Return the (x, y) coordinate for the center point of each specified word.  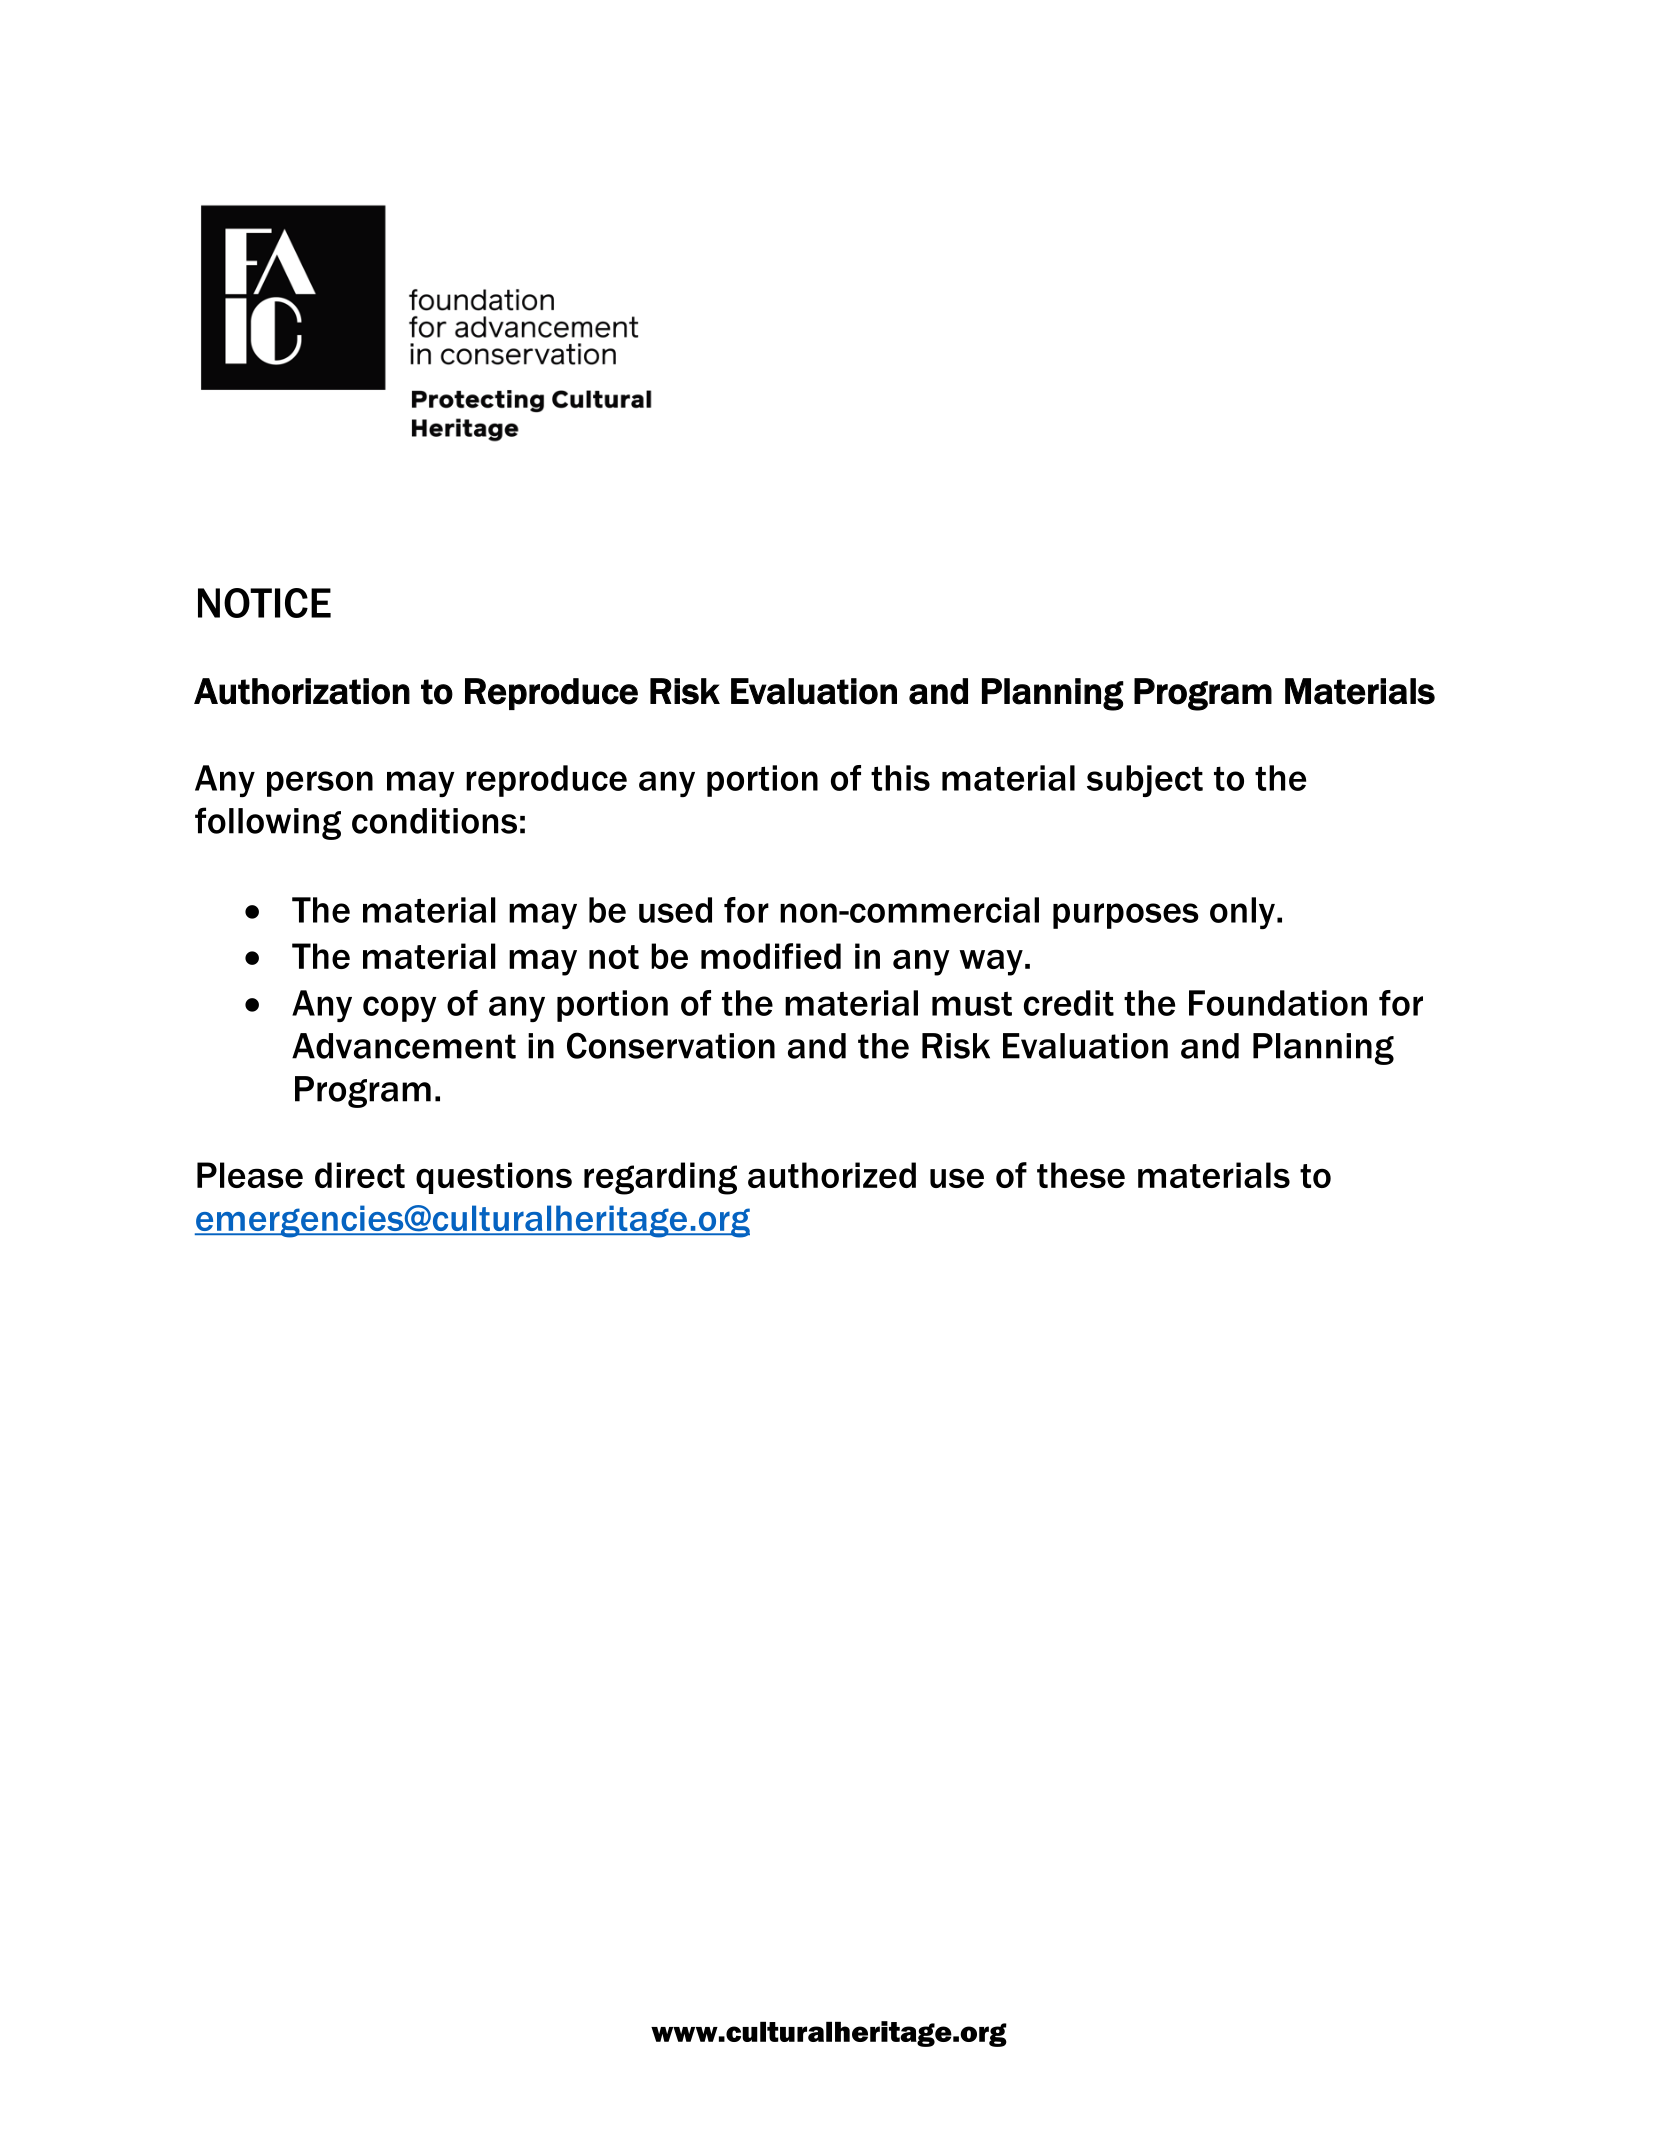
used (675, 910)
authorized (832, 1175)
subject (1145, 781)
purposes (1126, 916)
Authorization (302, 691)
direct (360, 1175)
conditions (434, 821)
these (1081, 1175)
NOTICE (264, 603)
